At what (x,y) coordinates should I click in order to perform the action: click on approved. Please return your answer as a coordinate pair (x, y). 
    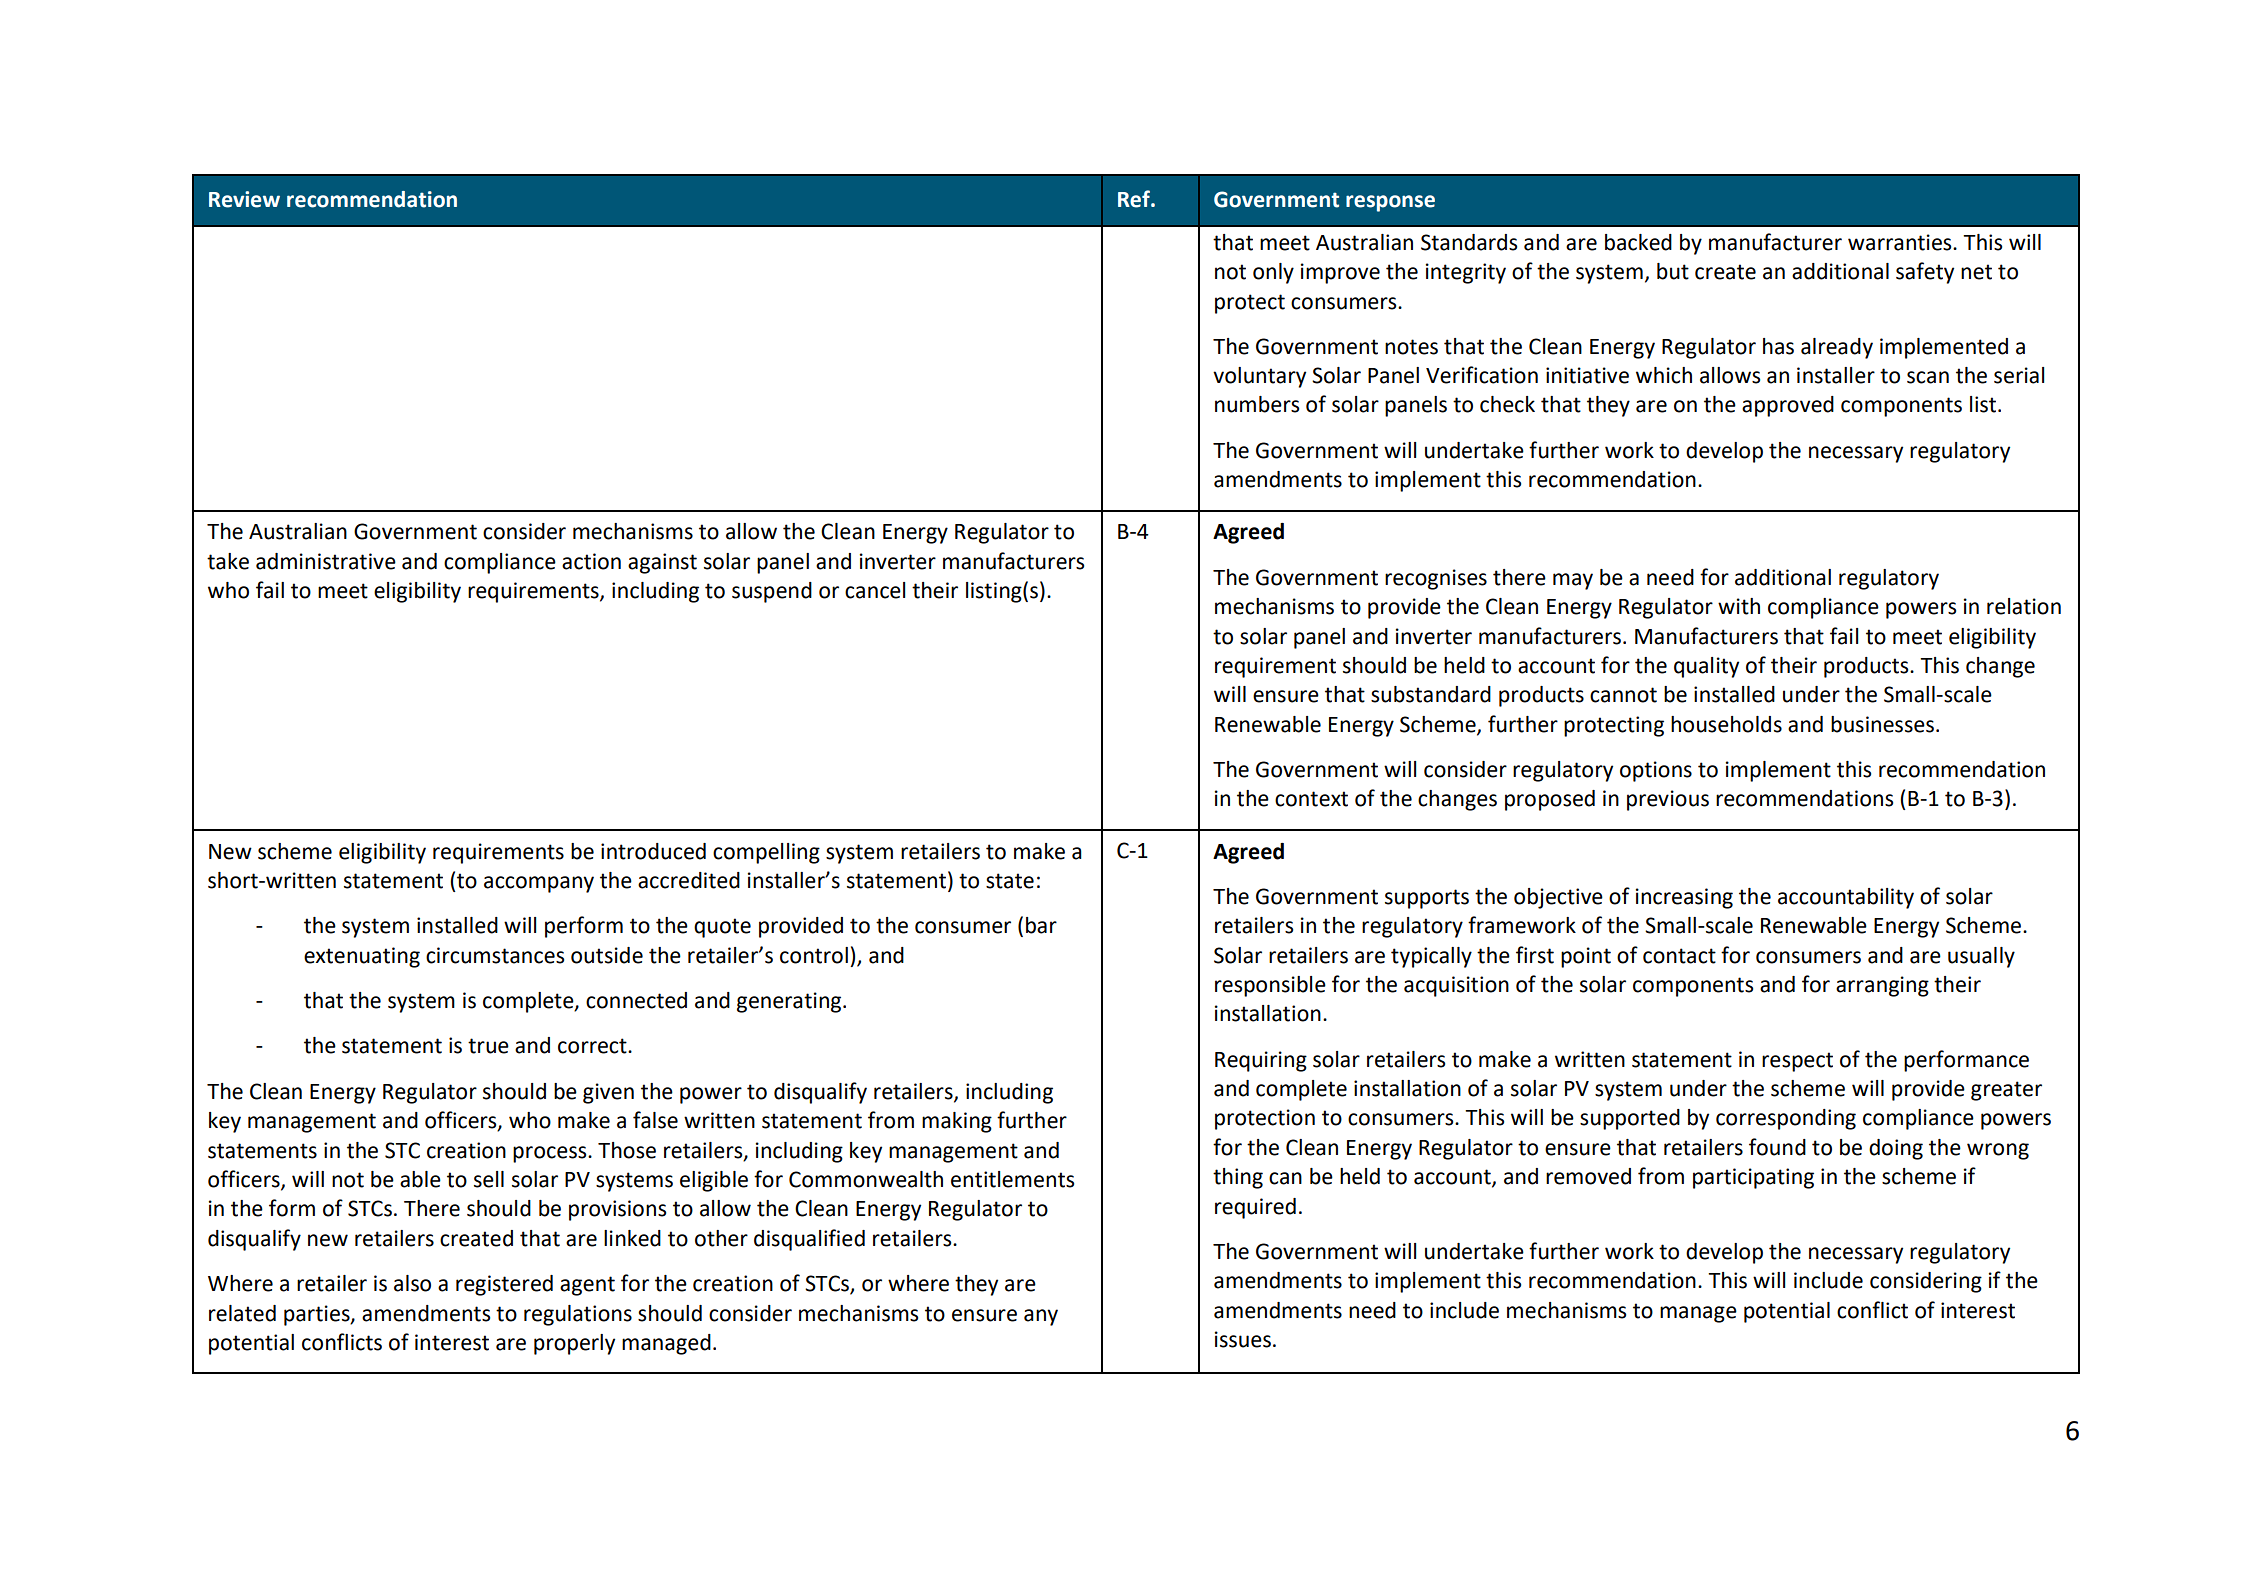
    Looking at the image, I should click on (1788, 406).
